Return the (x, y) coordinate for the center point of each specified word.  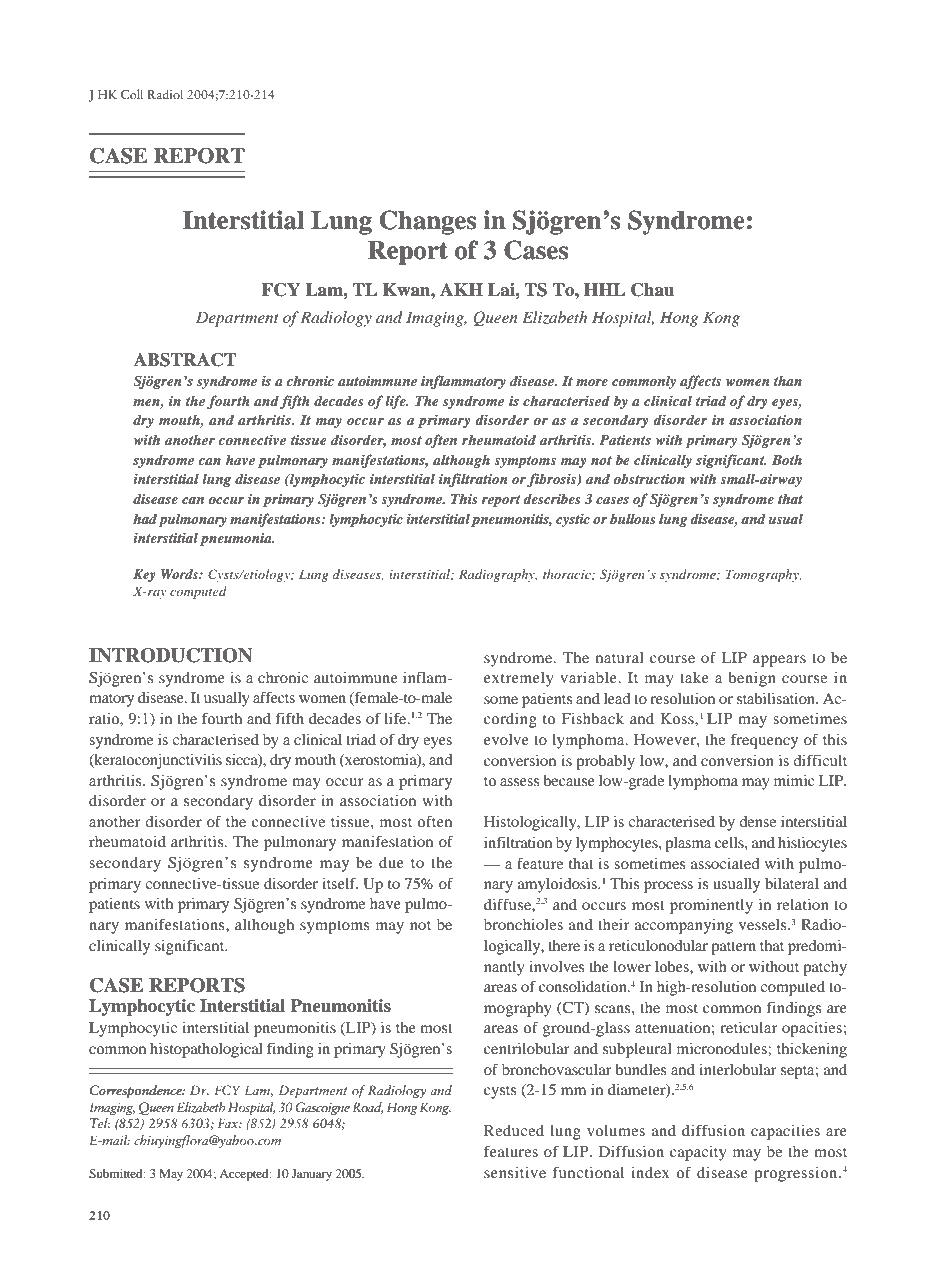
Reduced (514, 1130)
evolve (506, 739)
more (592, 382)
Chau (652, 290)
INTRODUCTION (171, 655)
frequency (764, 741)
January (312, 1175)
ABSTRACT (185, 360)
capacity (698, 1153)
